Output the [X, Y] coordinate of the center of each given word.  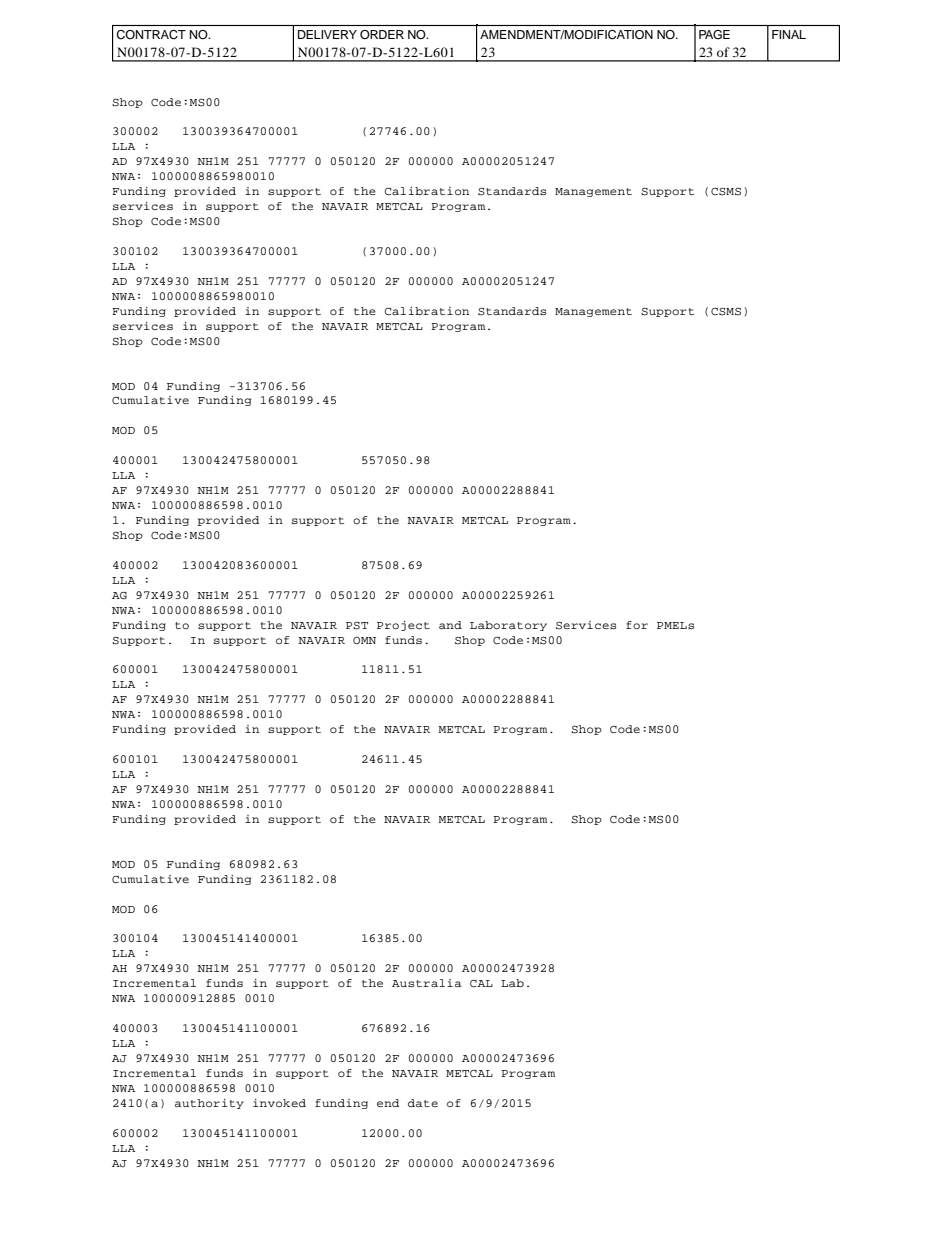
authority [209, 1104]
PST [357, 625]
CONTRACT [151, 35]
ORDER [382, 34]
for [637, 625]
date [423, 1103]
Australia [427, 983]
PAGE [714, 34]
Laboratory [508, 626]
